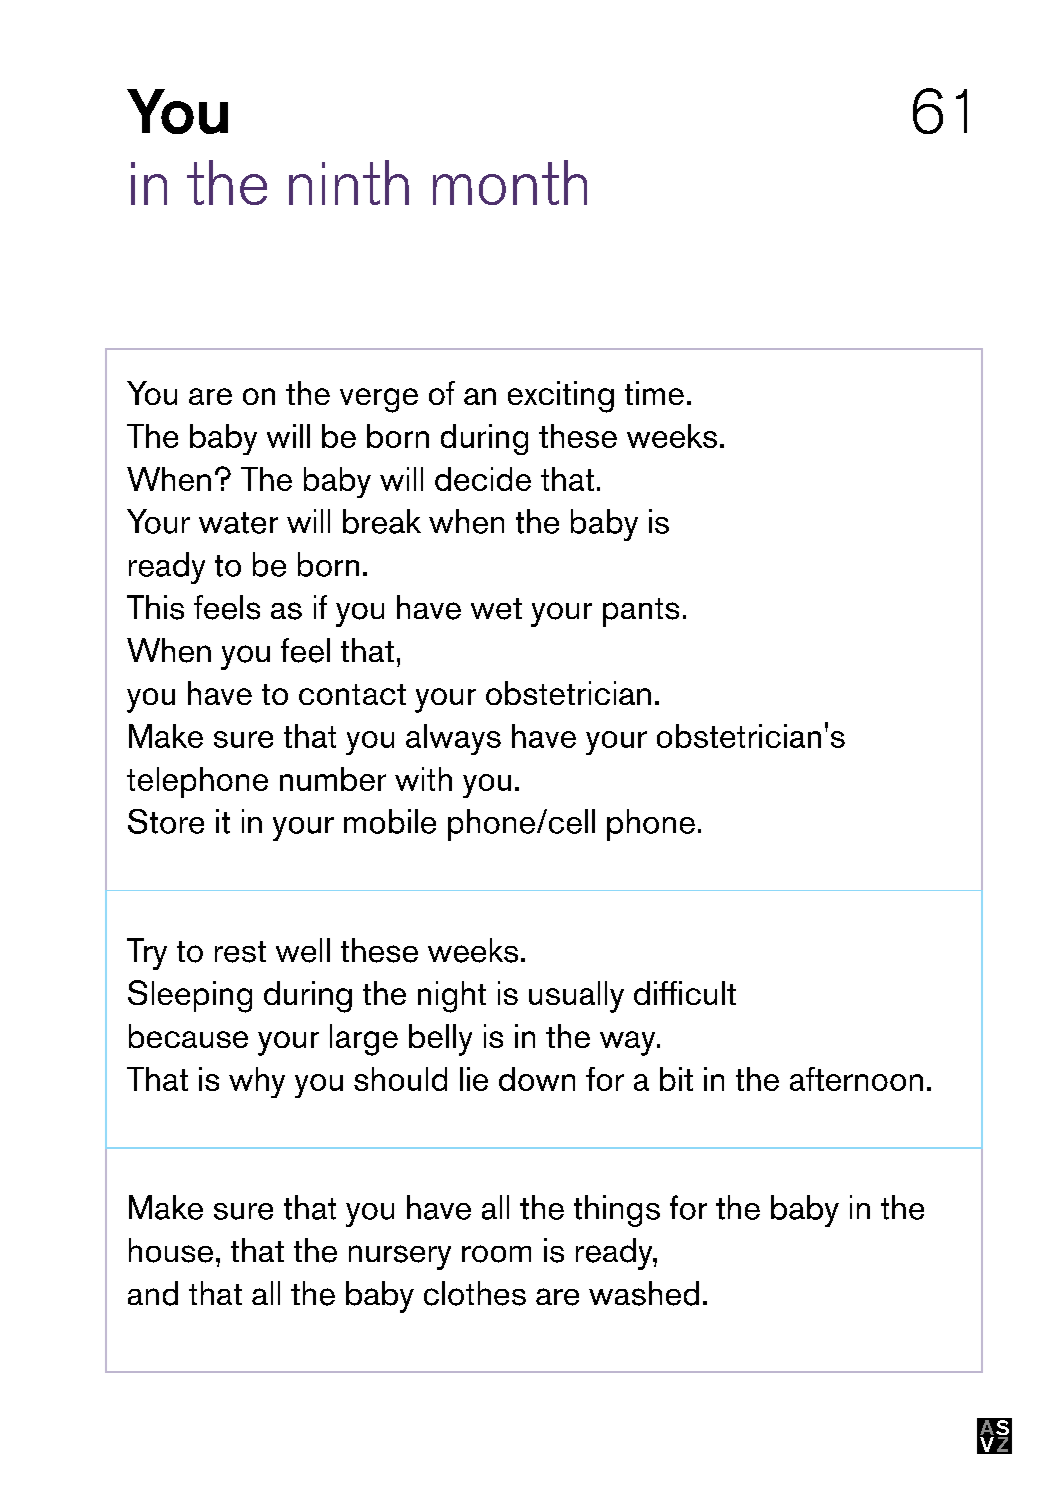 The height and width of the screenshot is (1504, 1063). I want to click on number, so click(333, 779).
